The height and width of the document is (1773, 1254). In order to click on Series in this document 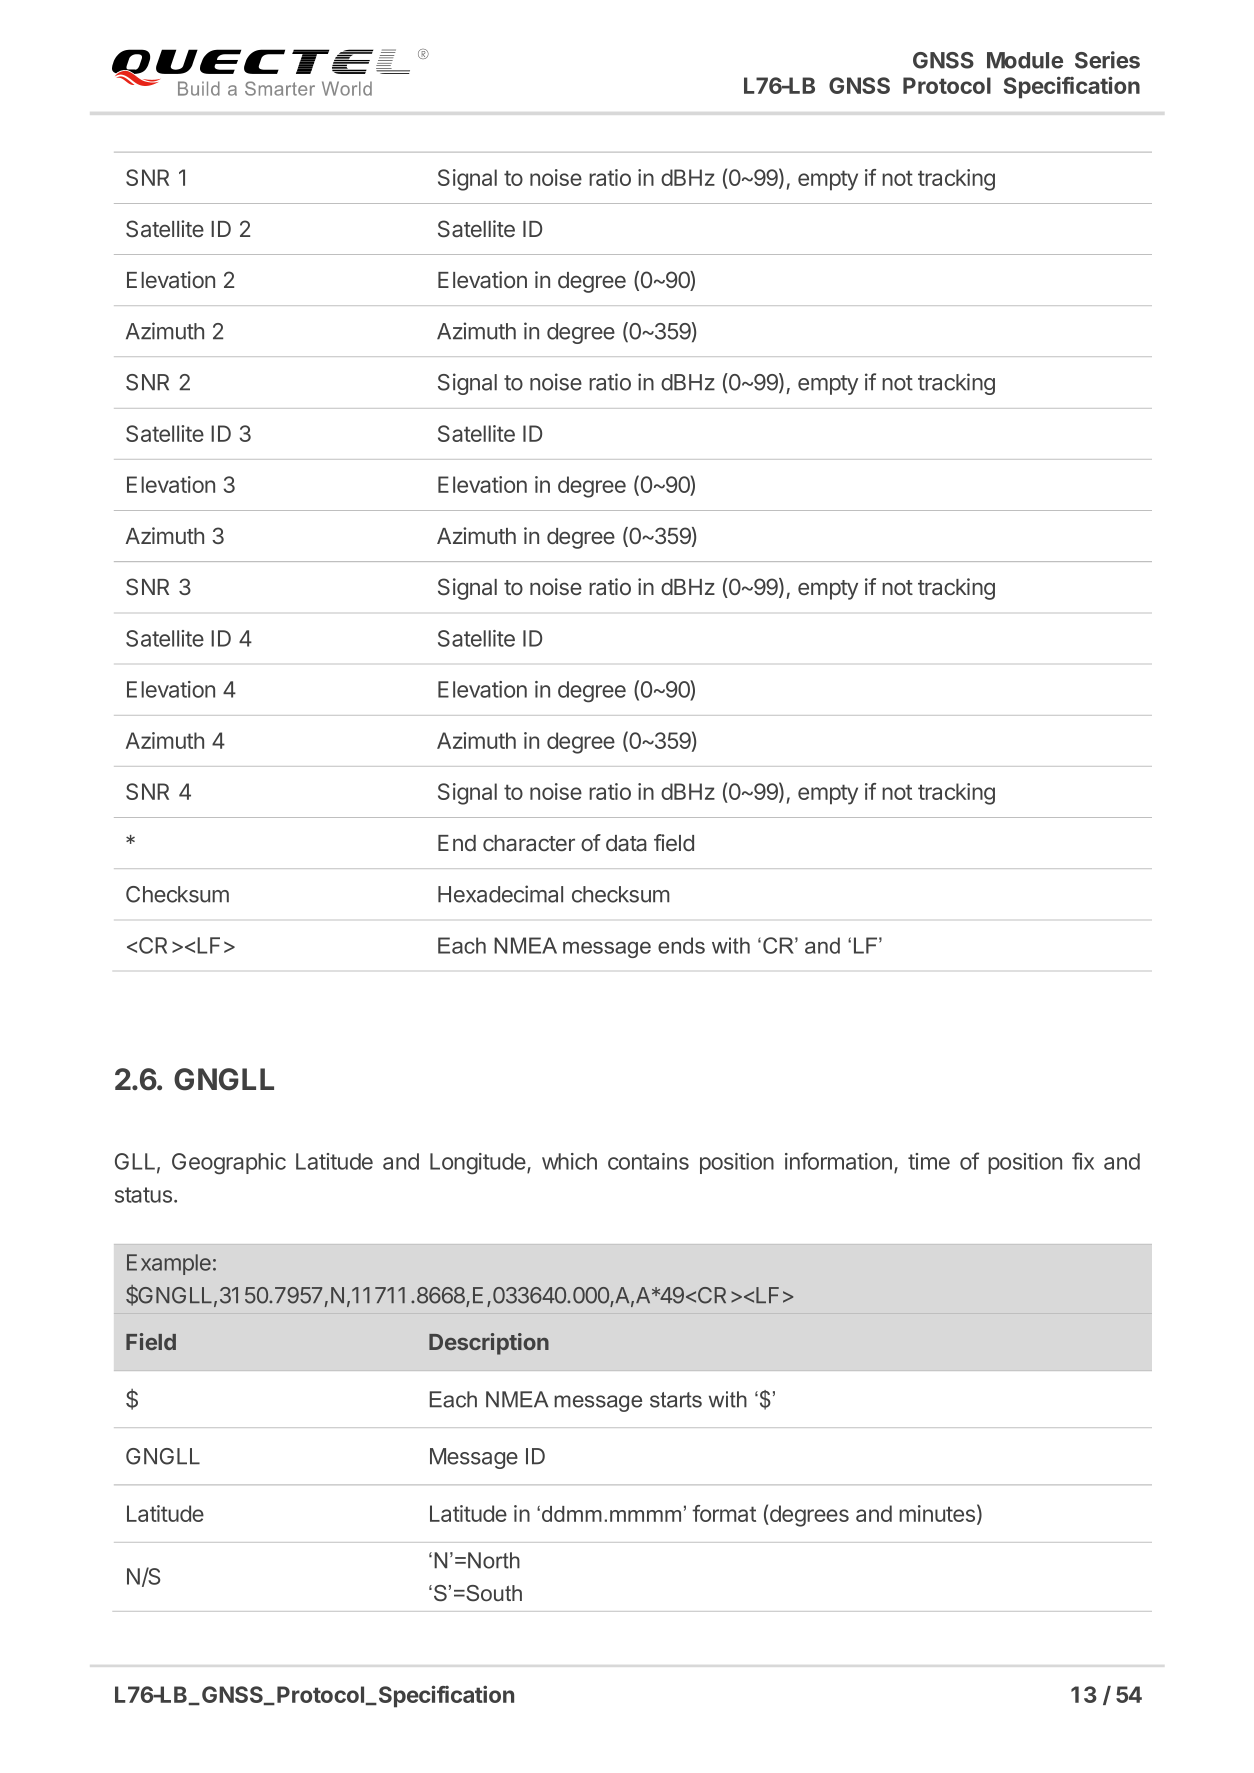, I will do `click(1107, 60)`.
